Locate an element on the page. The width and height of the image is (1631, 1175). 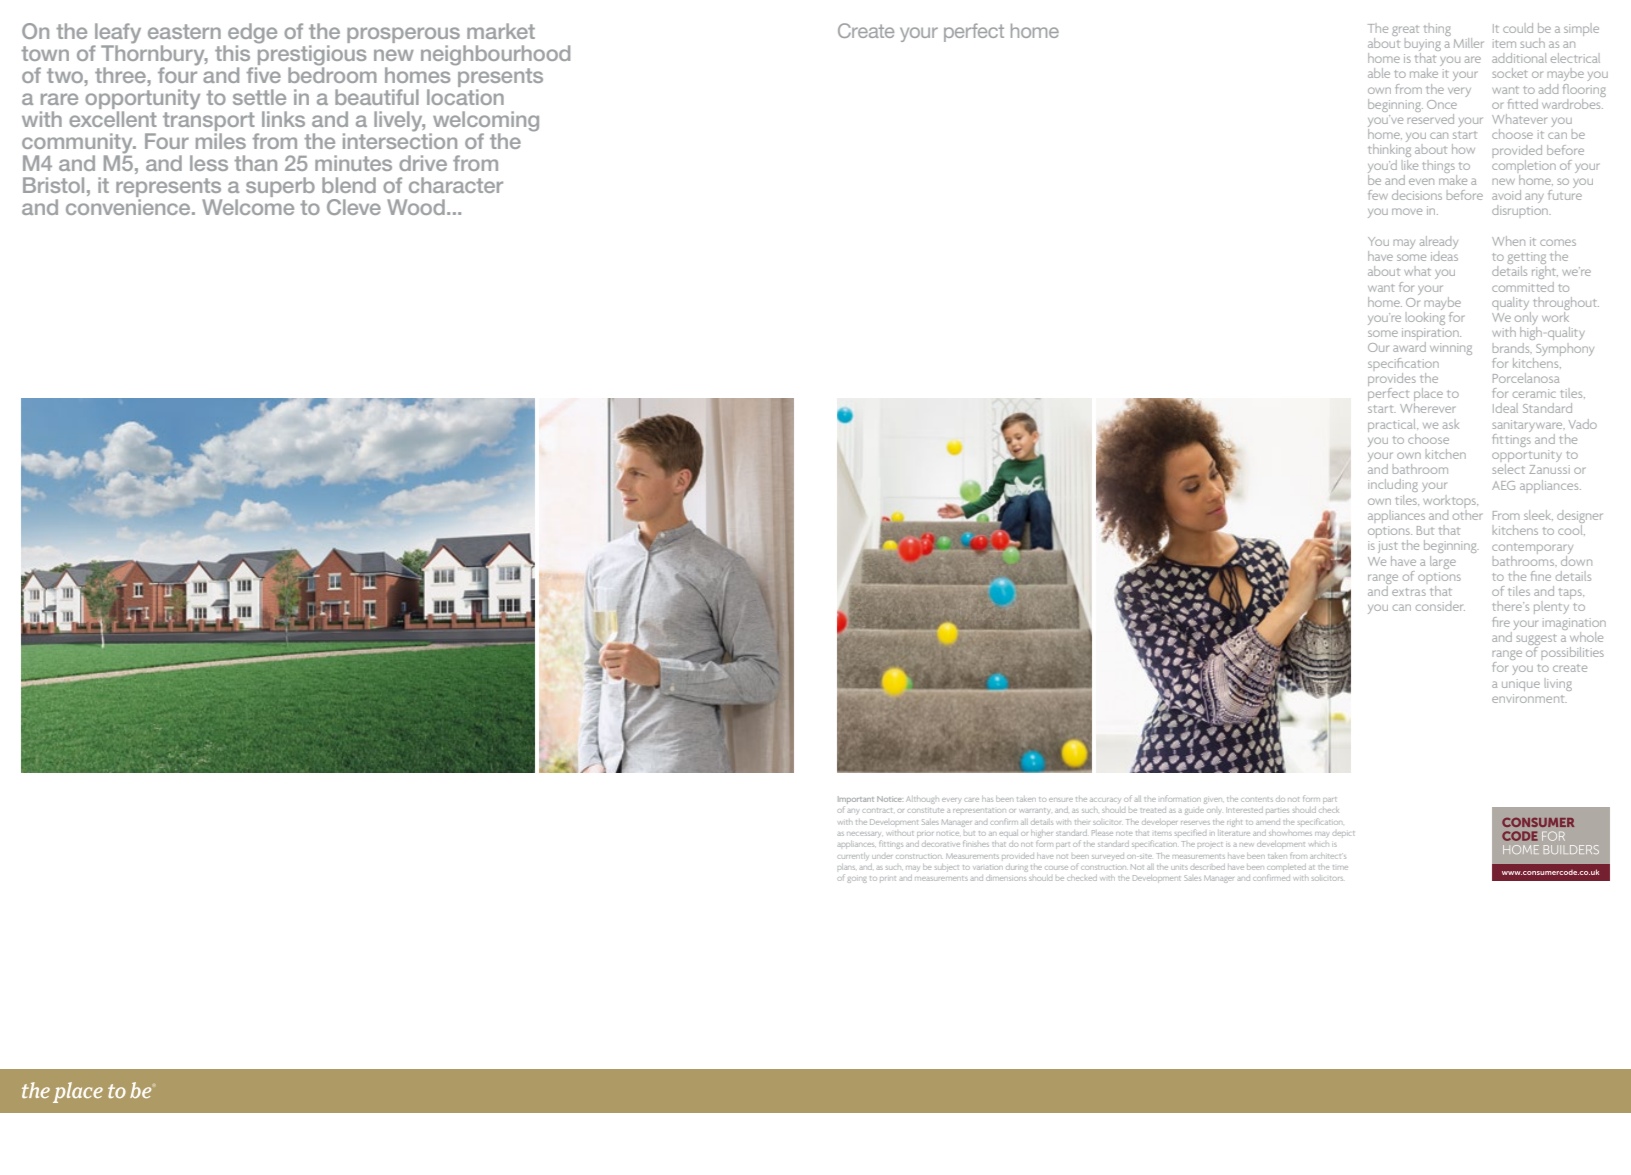
including is located at coordinates (1393, 485).
